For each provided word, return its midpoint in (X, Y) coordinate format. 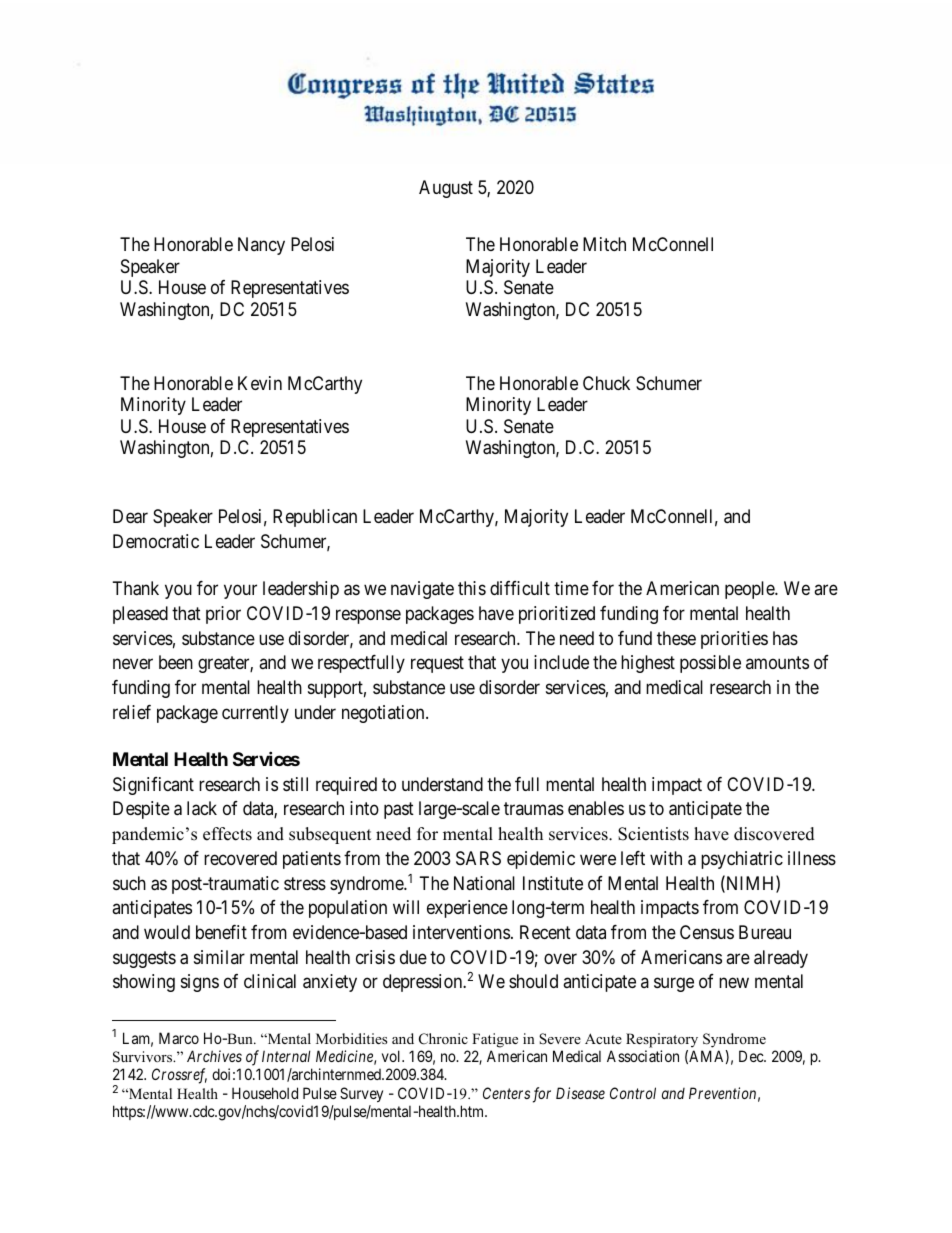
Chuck (606, 383)
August (446, 189)
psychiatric (742, 860)
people (750, 590)
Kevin (260, 383)
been (176, 662)
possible (710, 664)
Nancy (261, 246)
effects (227, 834)
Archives (214, 1056)
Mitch (604, 244)
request (437, 665)
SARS (478, 858)
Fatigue (495, 1040)
